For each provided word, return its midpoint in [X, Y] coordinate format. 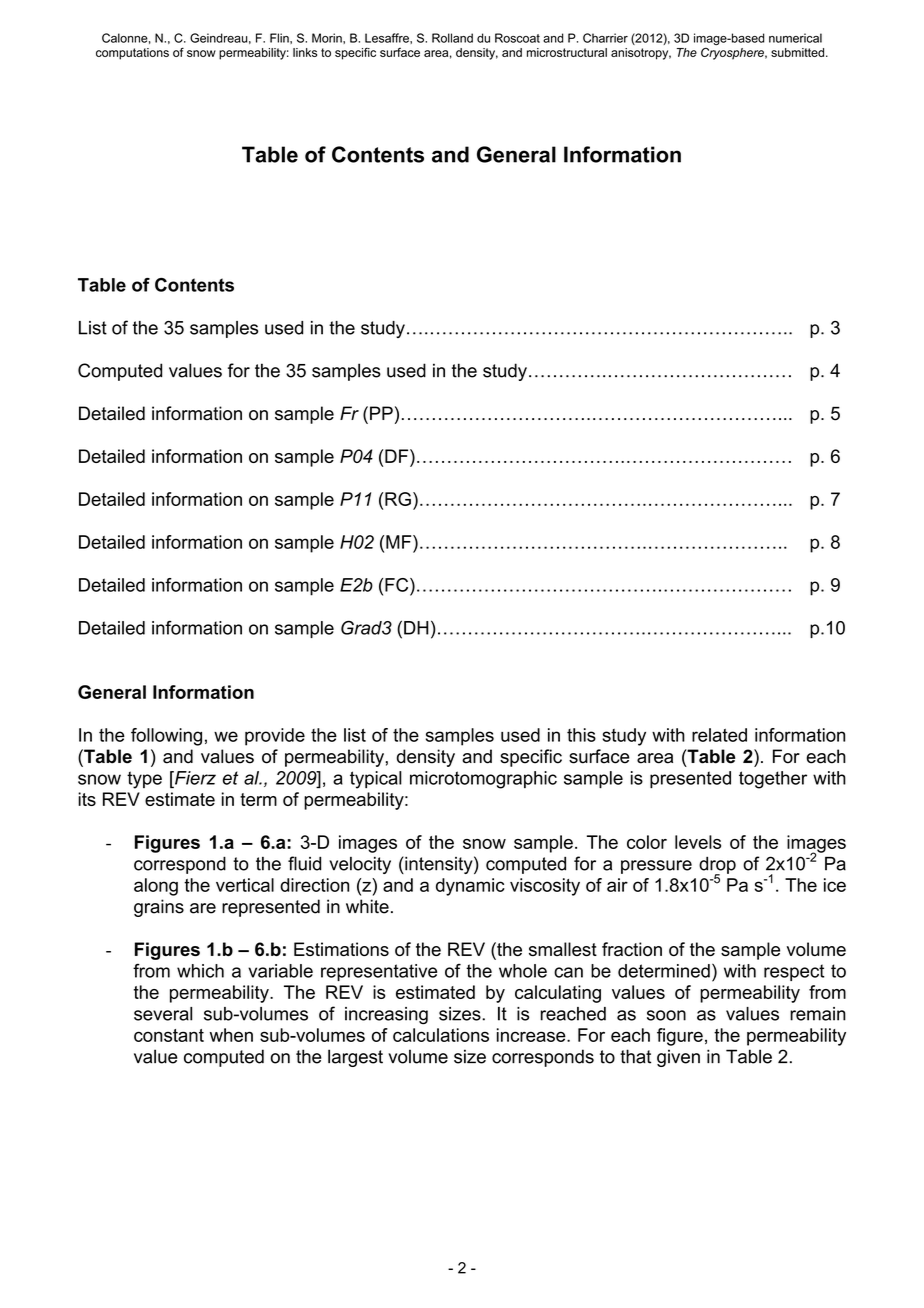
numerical [795, 38]
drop [717, 866]
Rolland [452, 38]
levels [698, 842]
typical [376, 780]
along [156, 887]
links [305, 52]
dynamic [470, 887]
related [719, 735]
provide [275, 737]
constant [169, 1035]
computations [132, 54]
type [144, 780]
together [773, 780]
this [581, 735]
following [166, 737]
